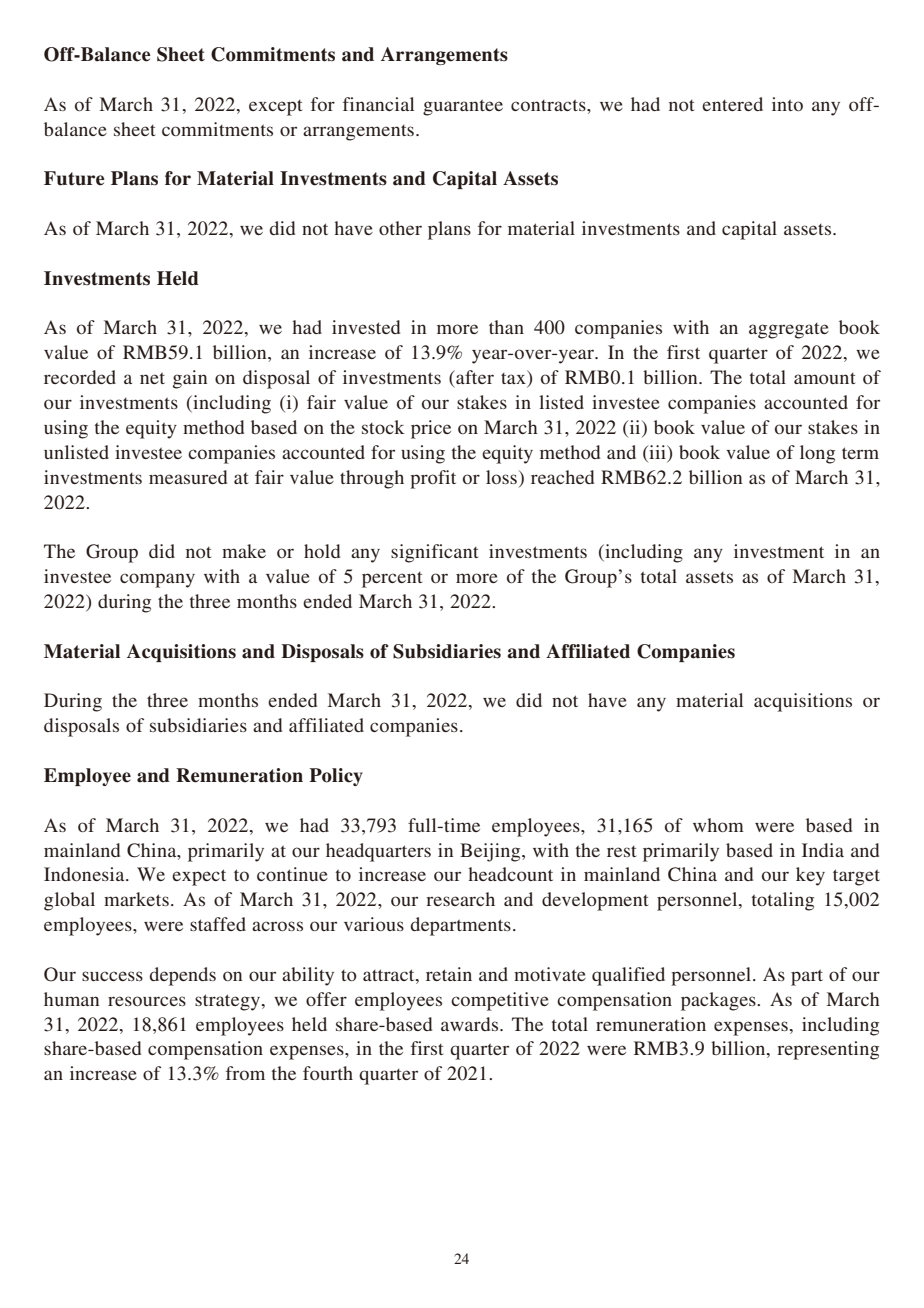 This image has width=924, height=1308. What do you see at coordinates (463, 107) in the image?
I see `guarantee` at bounding box center [463, 107].
